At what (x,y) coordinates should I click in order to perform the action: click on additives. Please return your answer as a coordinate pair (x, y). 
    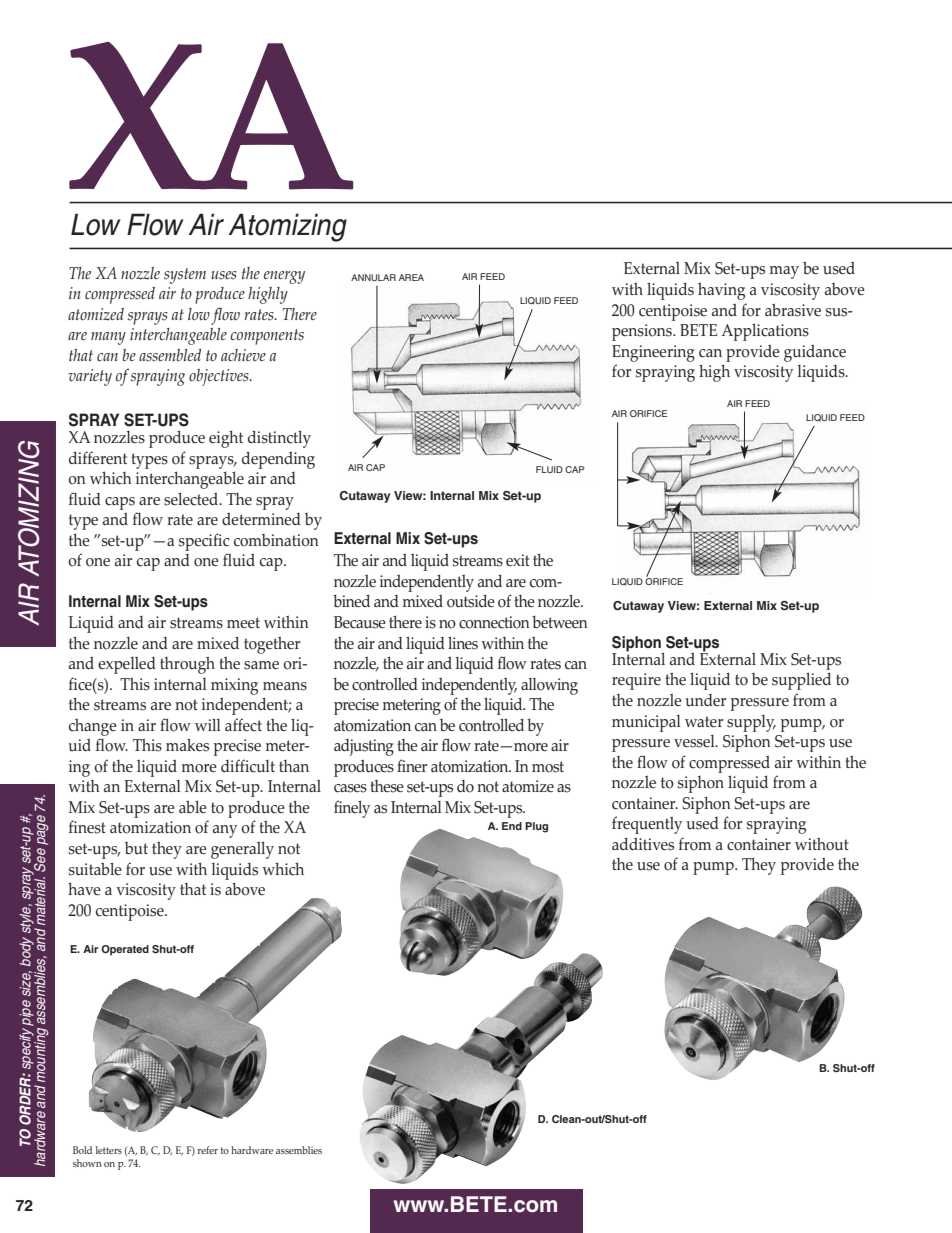
    Looking at the image, I should click on (643, 844).
